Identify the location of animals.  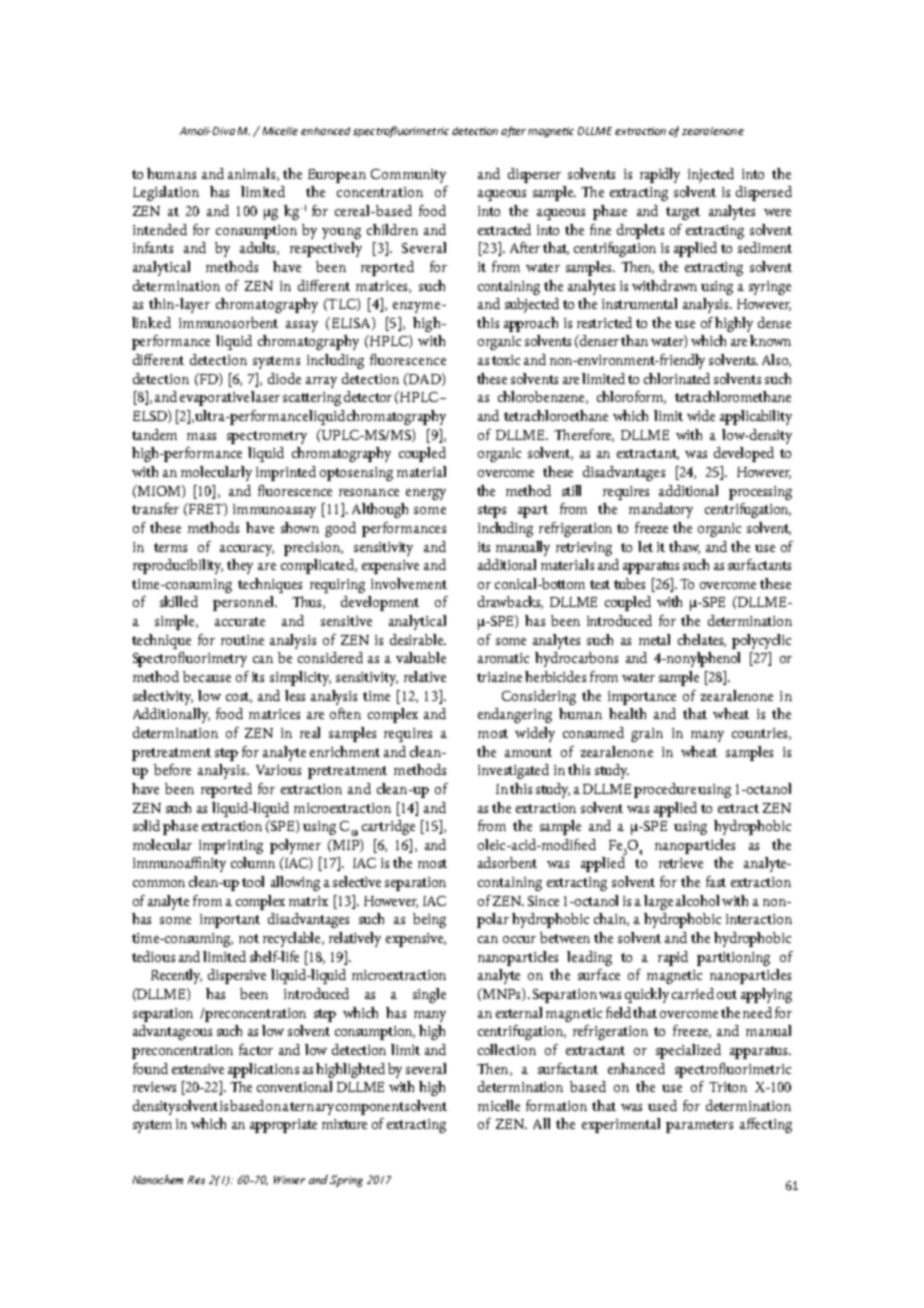
(253, 174).
